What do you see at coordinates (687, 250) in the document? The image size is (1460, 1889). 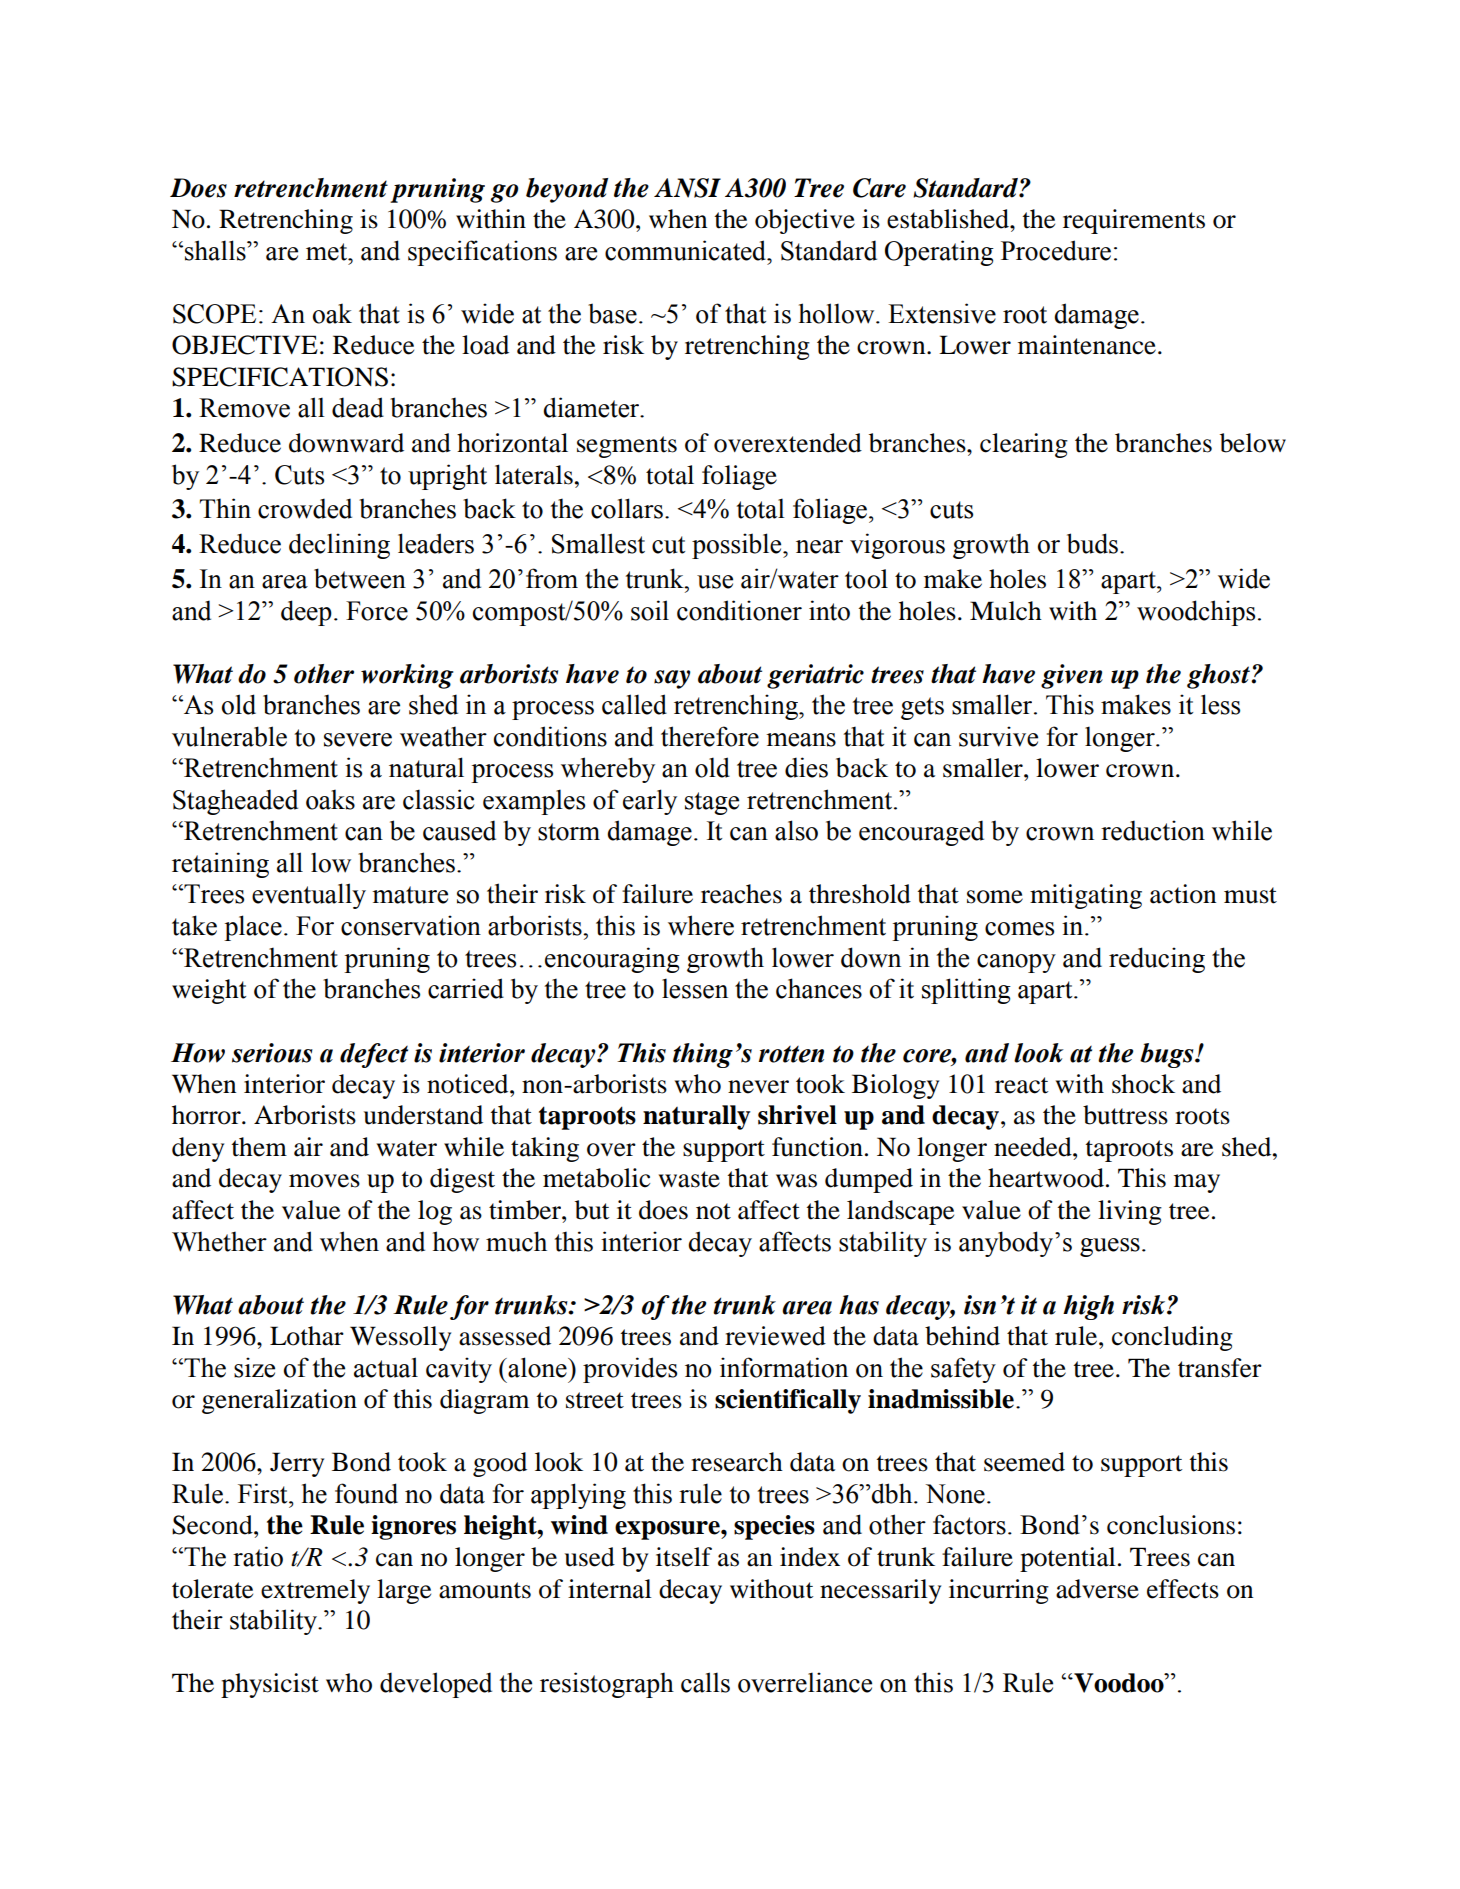 I see `communicated` at bounding box center [687, 250].
